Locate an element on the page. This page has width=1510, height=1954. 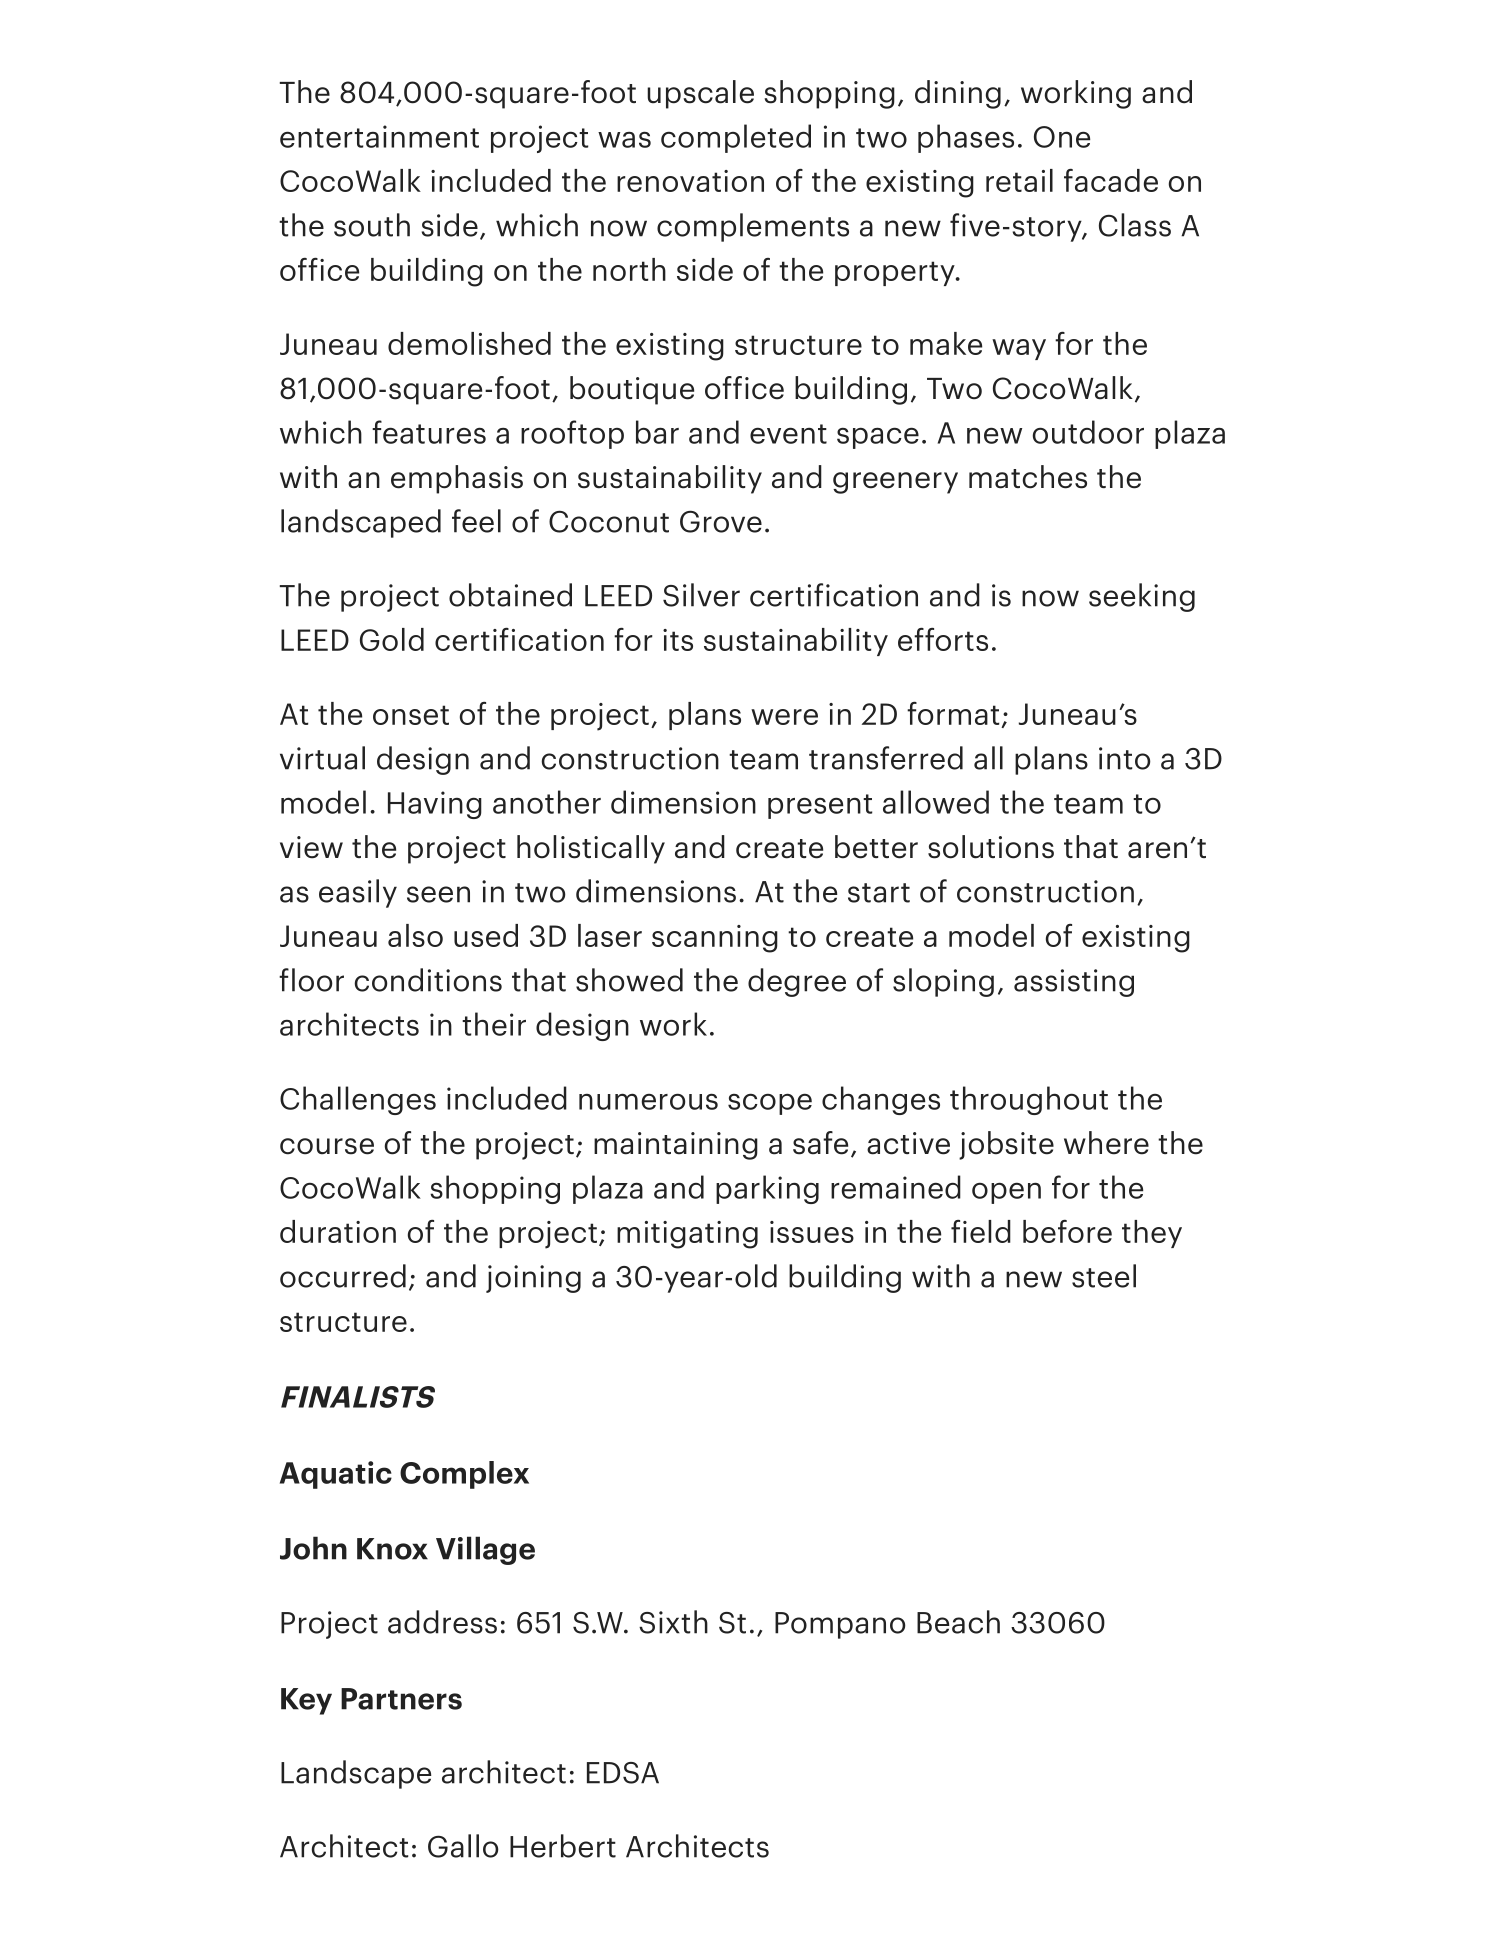
One is located at coordinates (1062, 137).
